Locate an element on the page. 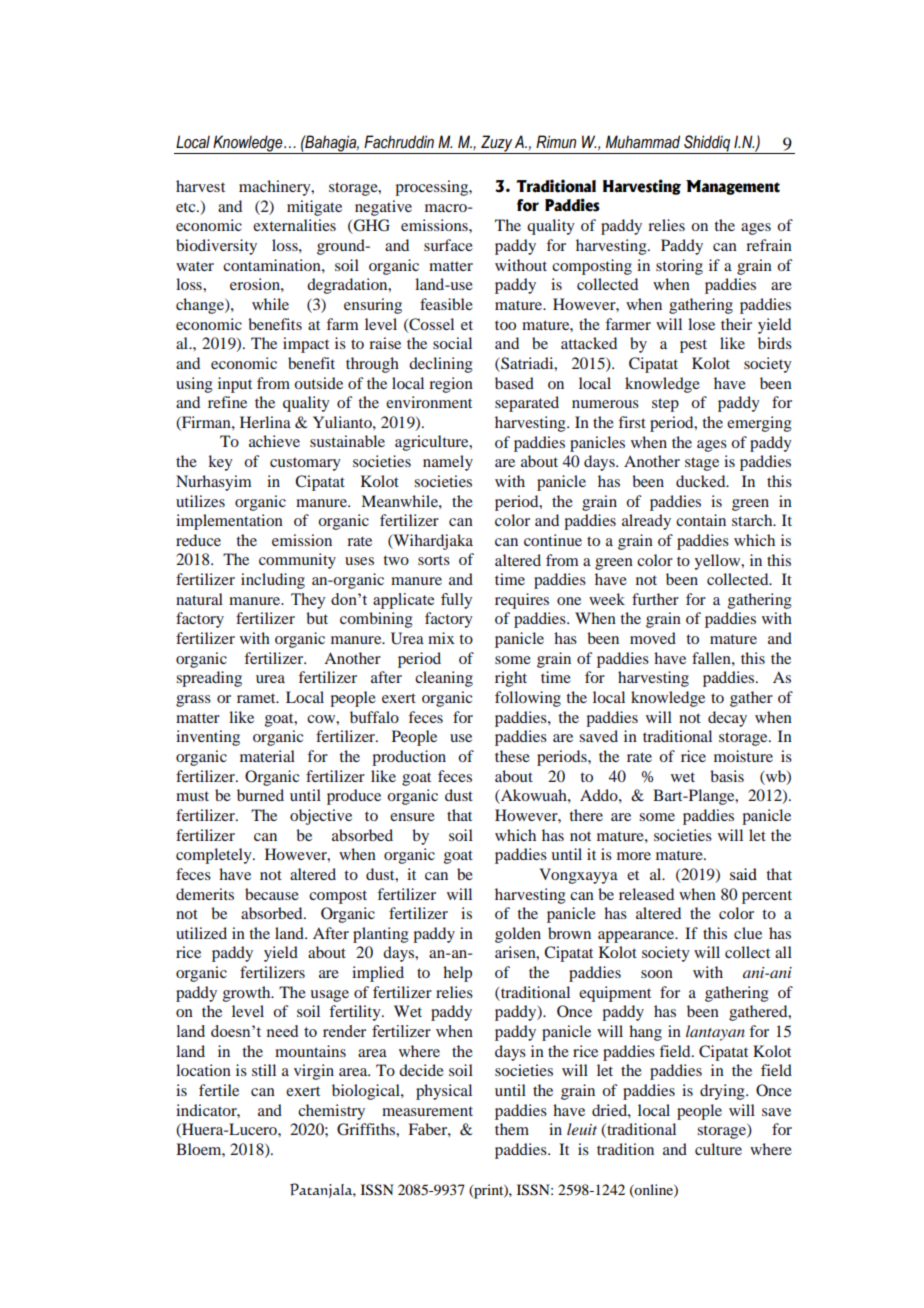 This image has width=924, height=1308. golden is located at coordinates (518, 935).
